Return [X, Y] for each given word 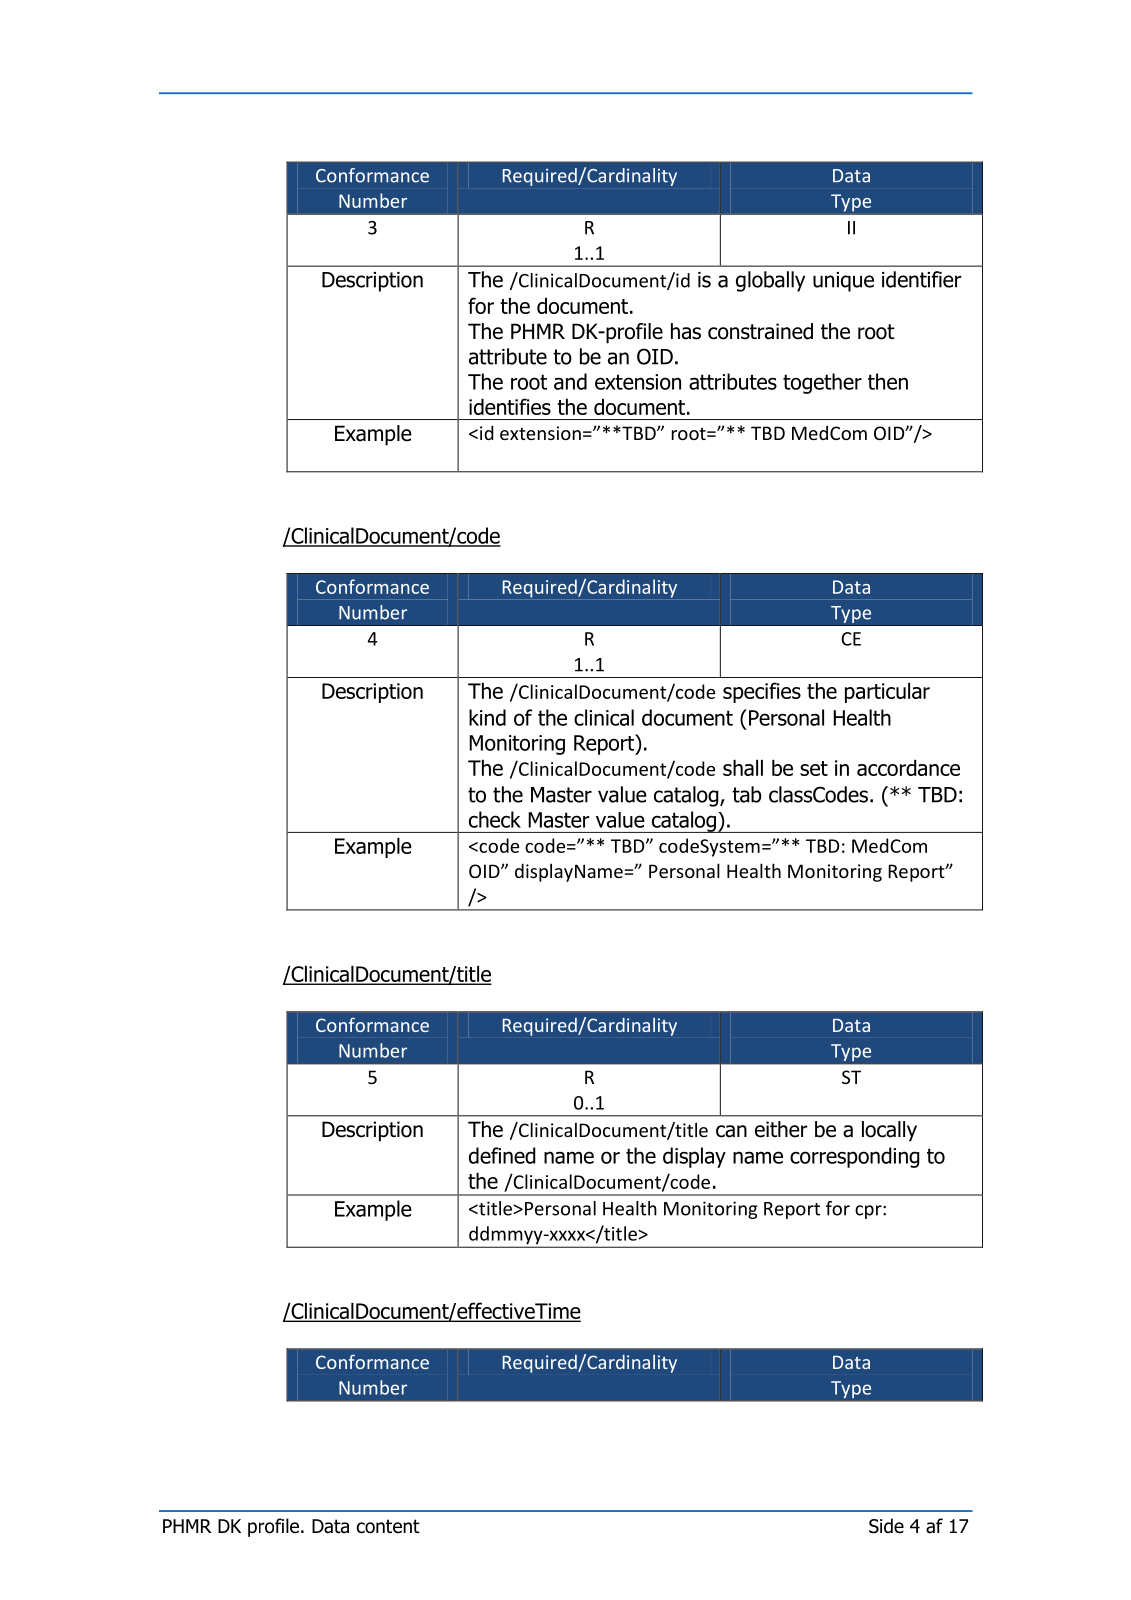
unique [843, 282]
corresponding [855, 1157]
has [686, 331]
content [388, 1526]
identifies [510, 406]
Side [886, 1526]
